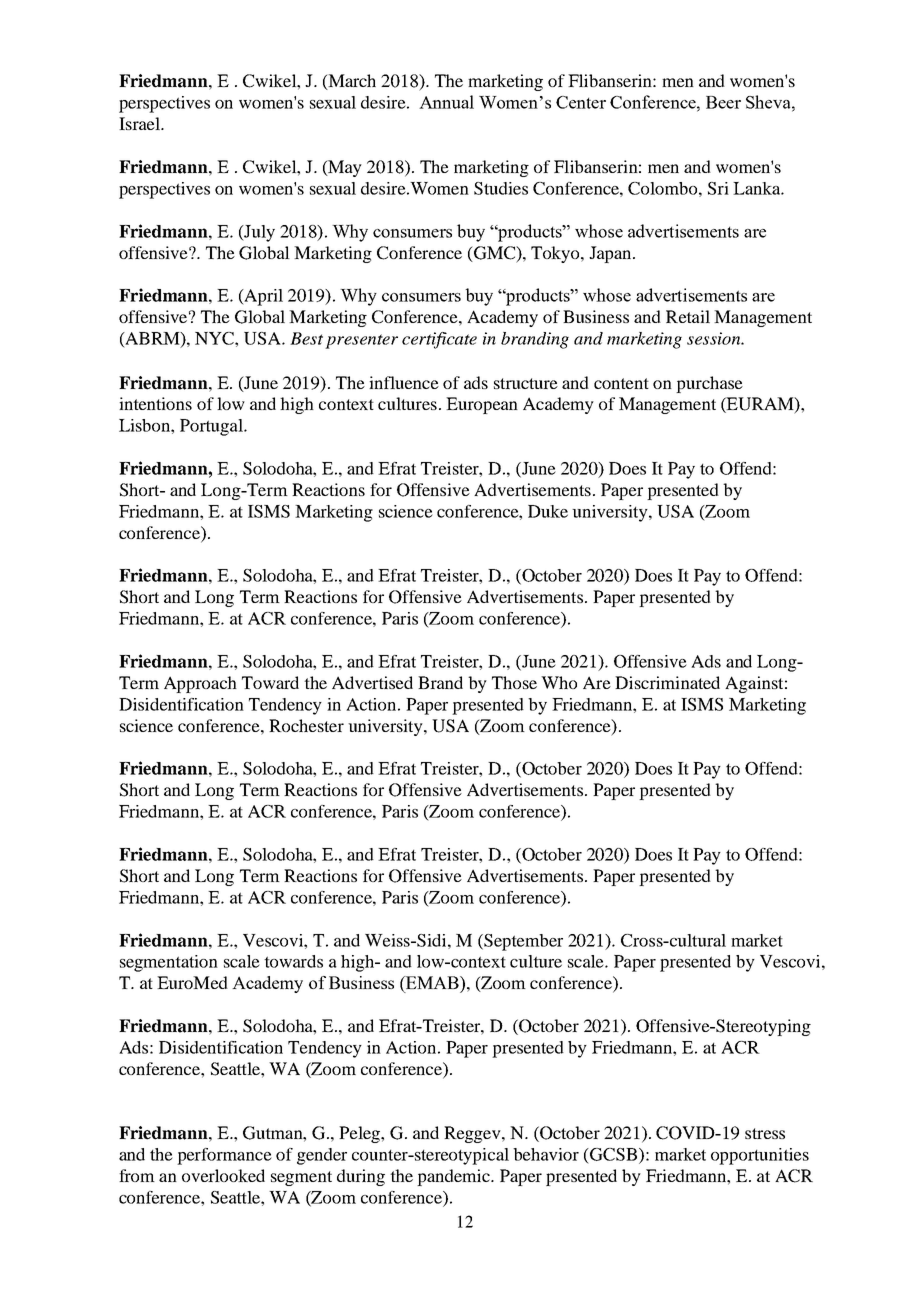  What do you see at coordinates (140, 123) in the screenshot?
I see `Israel` at bounding box center [140, 123].
